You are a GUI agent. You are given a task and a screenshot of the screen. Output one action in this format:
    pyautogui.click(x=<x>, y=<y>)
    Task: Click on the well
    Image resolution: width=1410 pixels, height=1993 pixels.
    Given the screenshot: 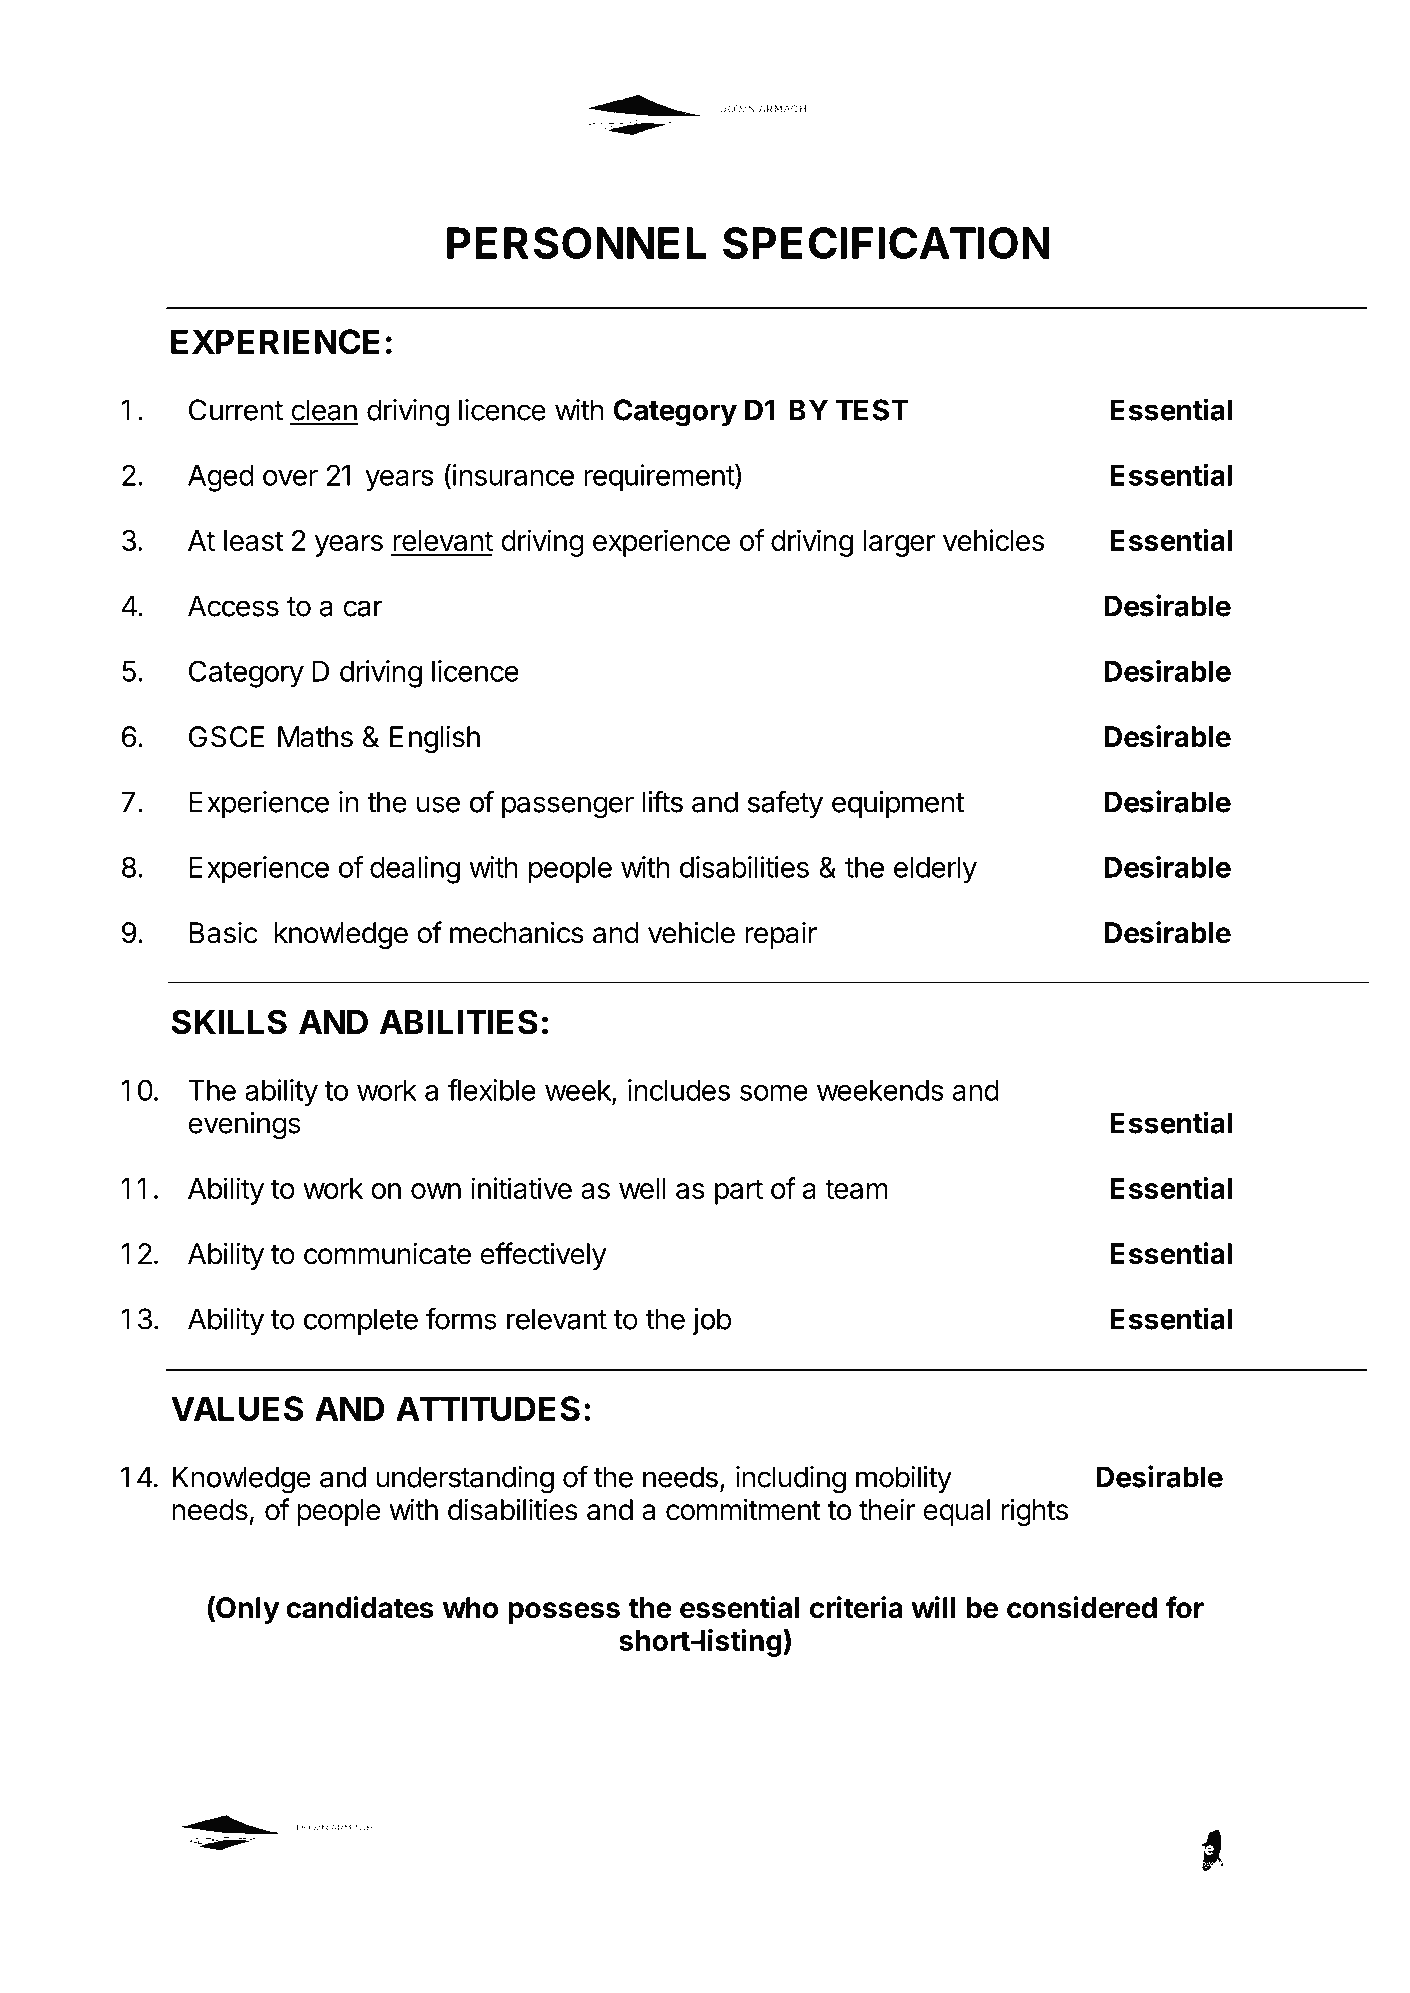 What is the action you would take?
    pyautogui.click(x=642, y=1188)
